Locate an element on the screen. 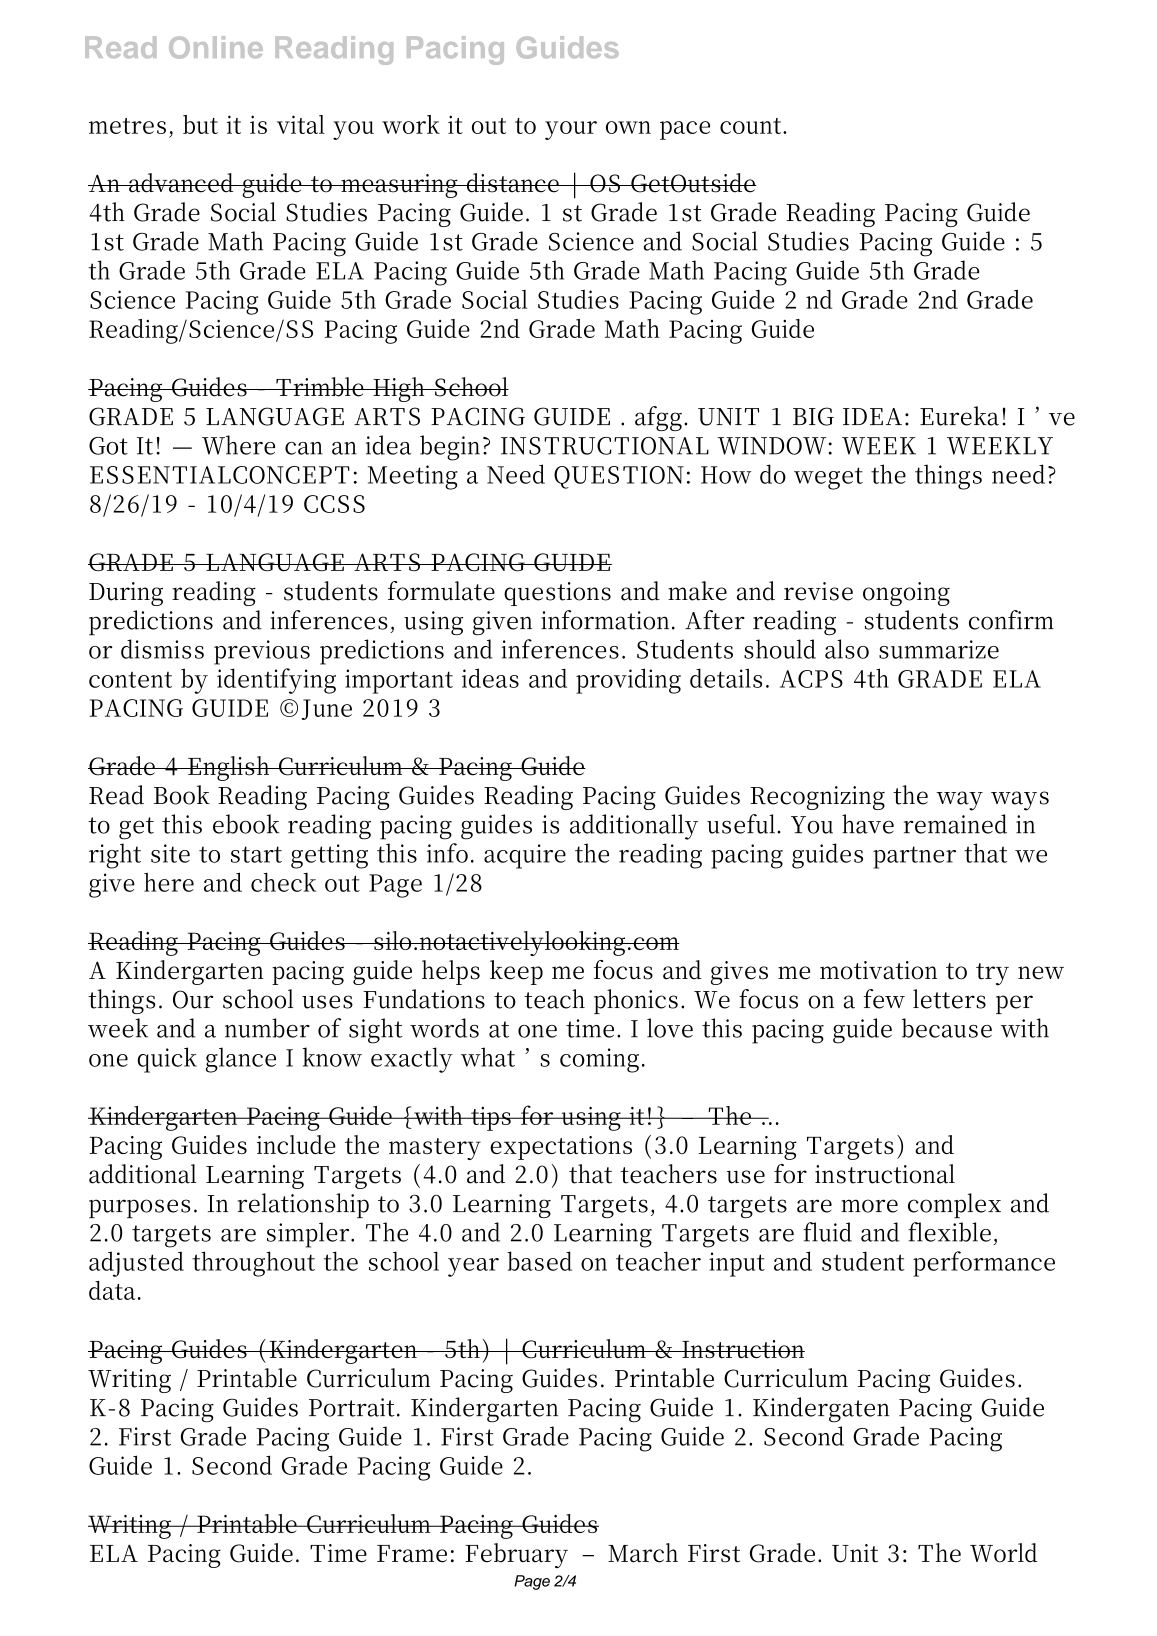  February is located at coordinates (516, 1555).
